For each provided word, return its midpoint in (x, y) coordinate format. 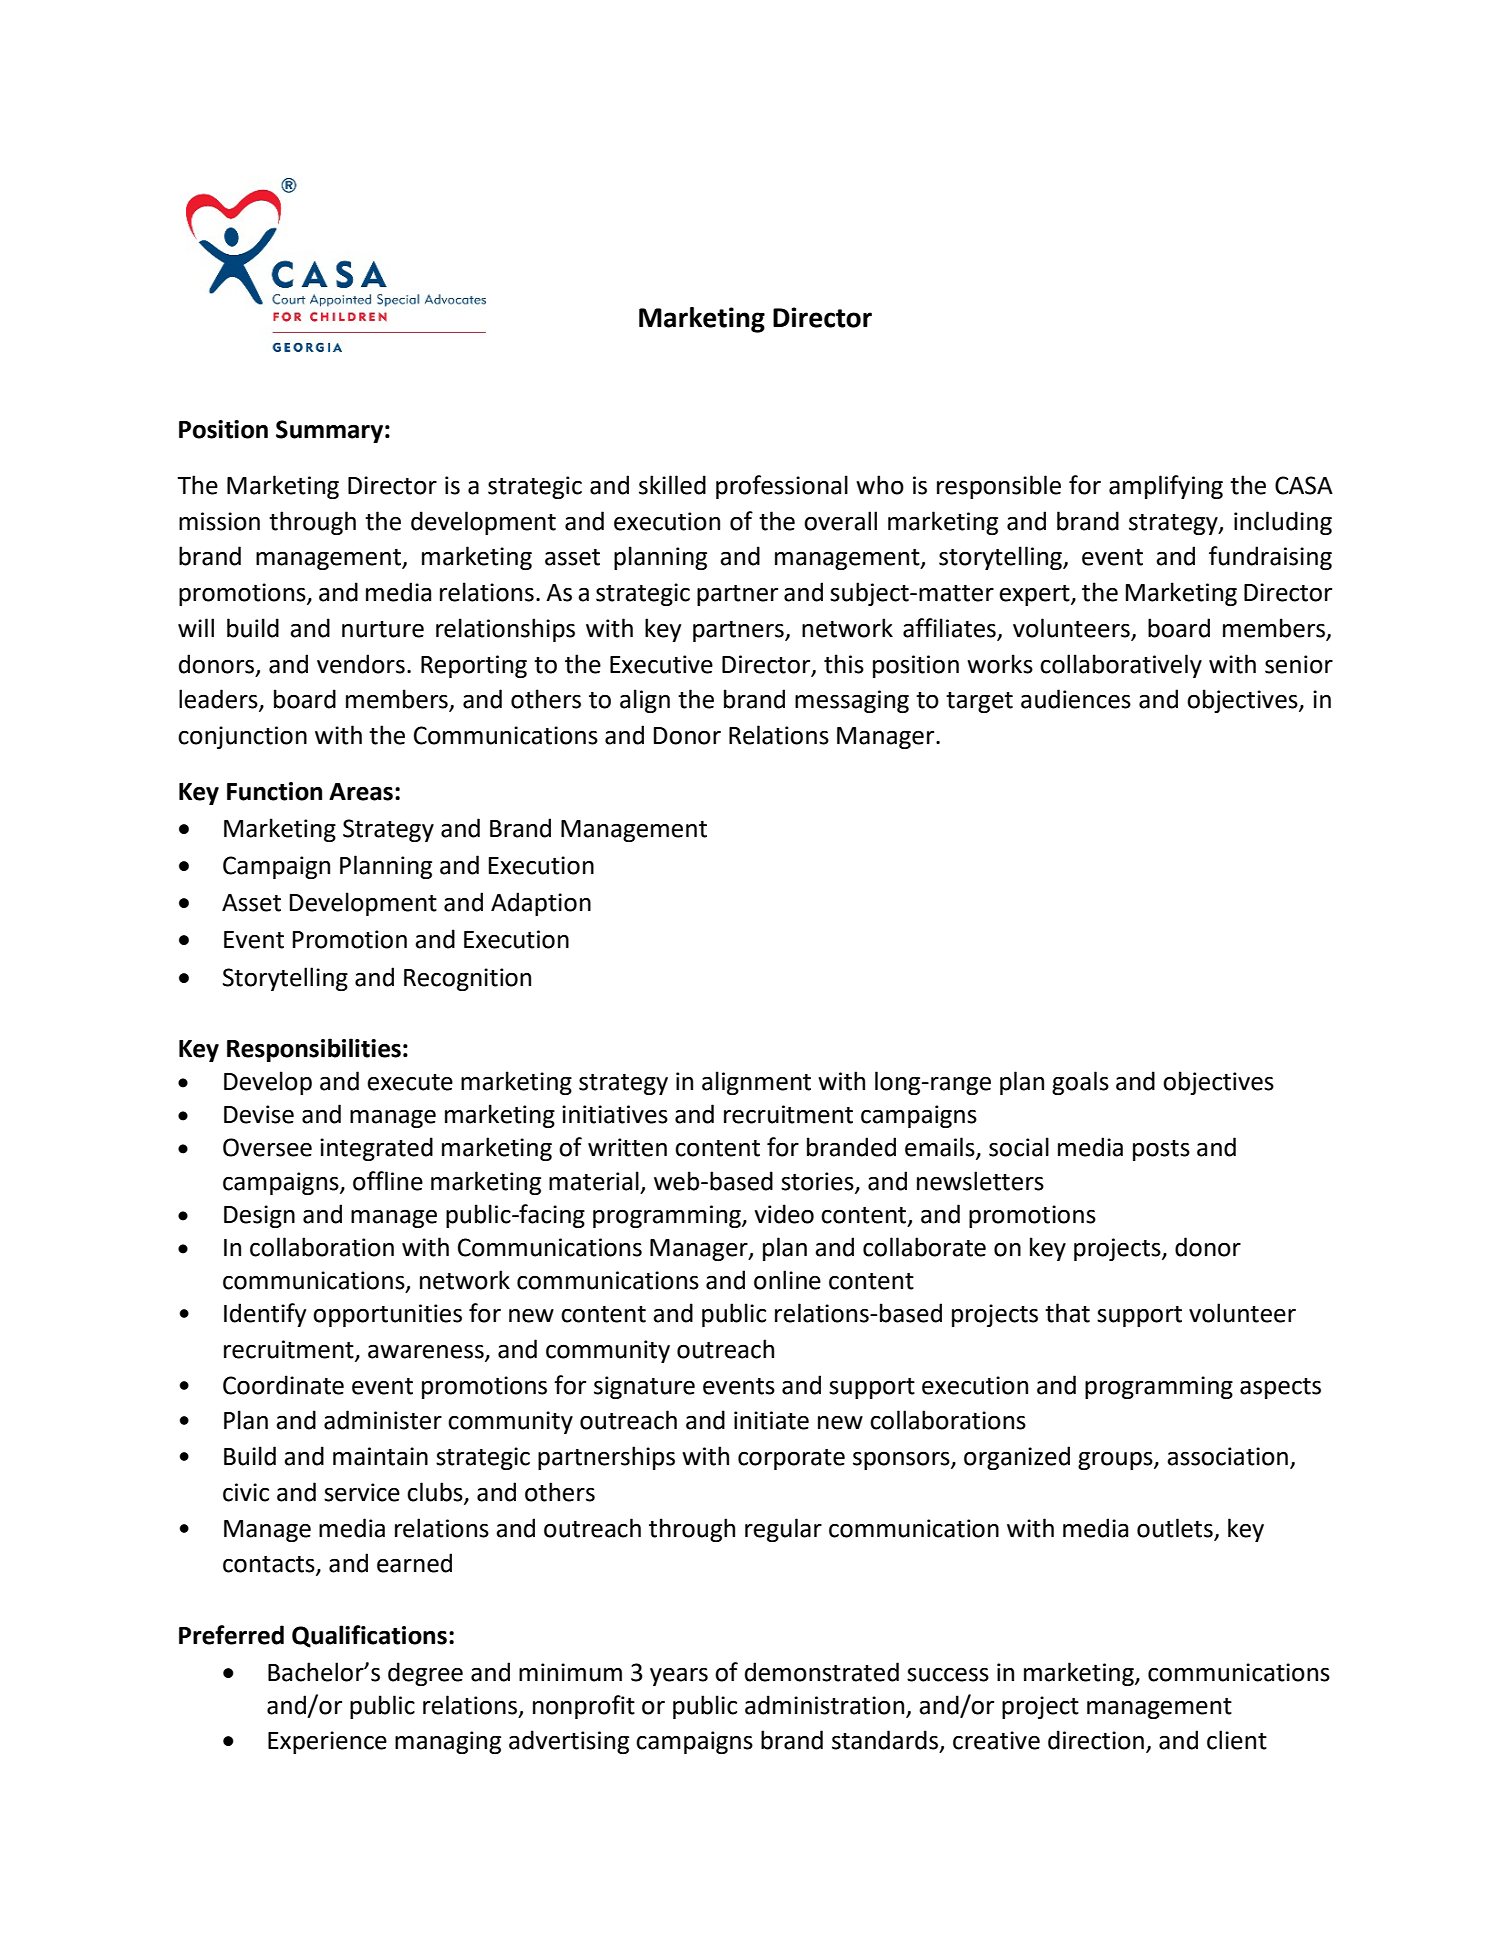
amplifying (1166, 487)
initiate (771, 1420)
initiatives (615, 1114)
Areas (361, 792)
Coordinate (283, 1385)
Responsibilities (314, 1050)
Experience (327, 1742)
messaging (852, 701)
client (1237, 1740)
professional (782, 487)
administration (826, 1706)
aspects (1280, 1388)
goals (1080, 1083)
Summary (329, 431)
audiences (1076, 699)
